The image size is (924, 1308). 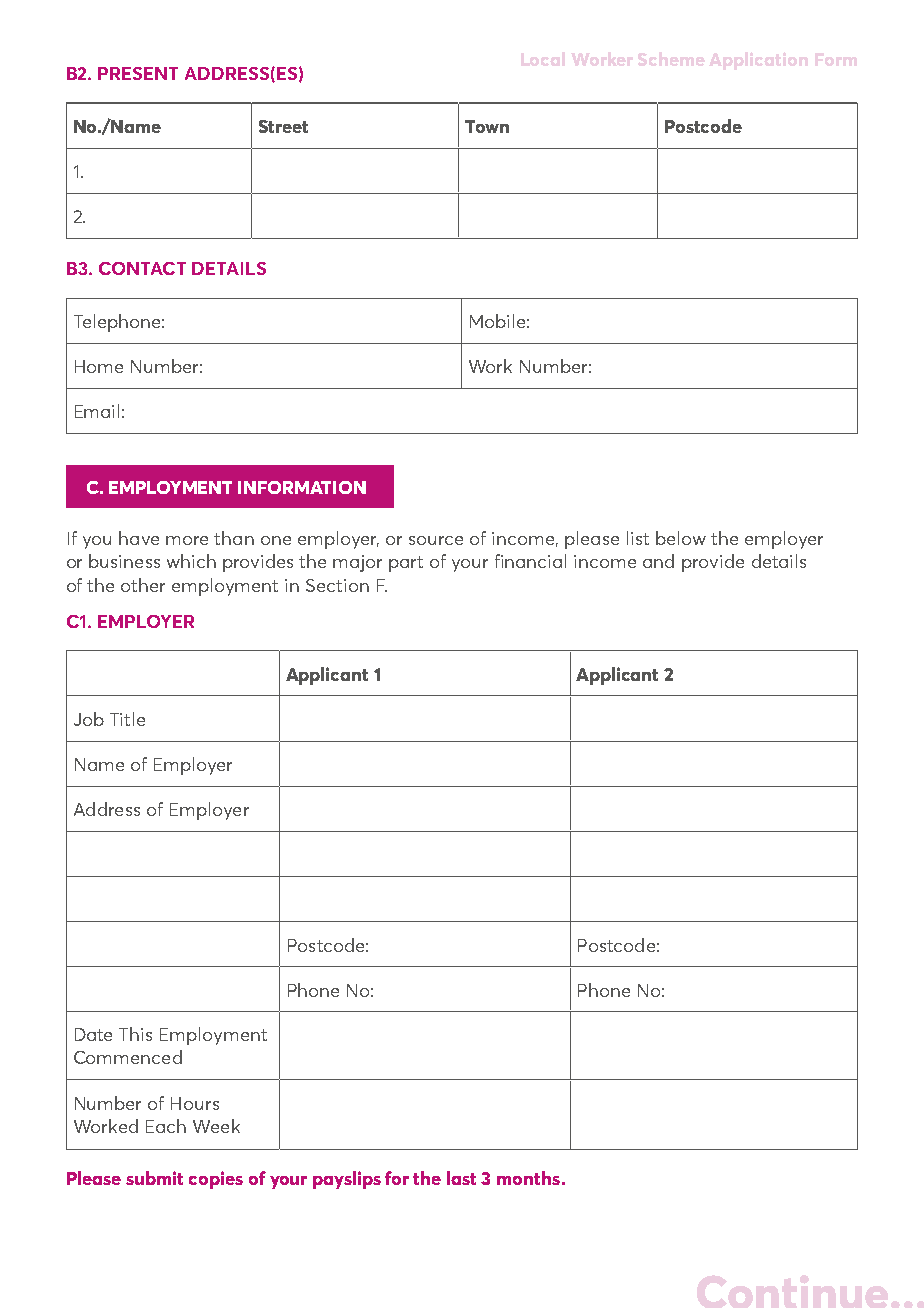 I want to click on Town, so click(x=487, y=126).
